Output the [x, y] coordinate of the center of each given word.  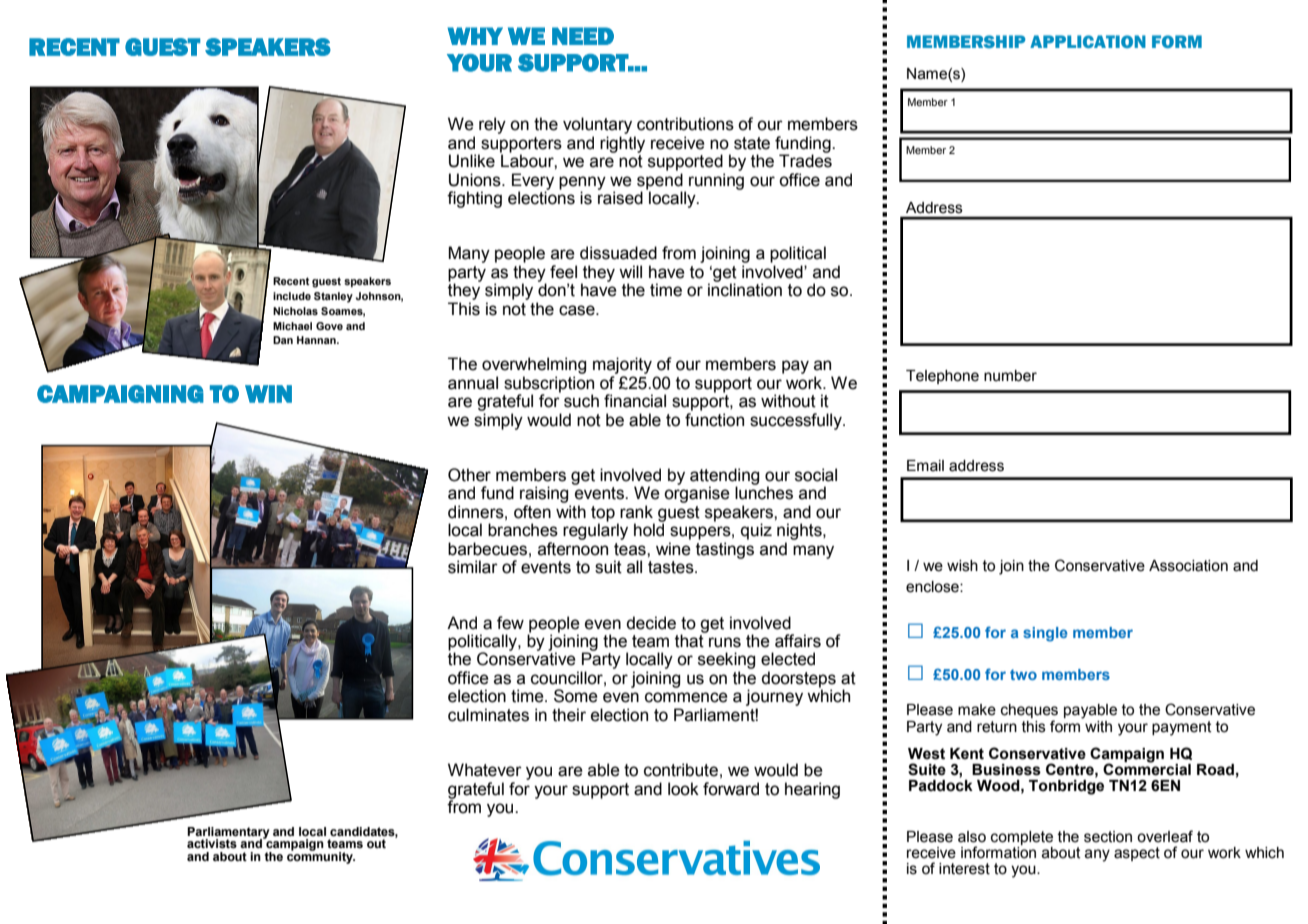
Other [469, 475]
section [1108, 837]
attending [724, 477]
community [321, 857]
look [683, 789]
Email [925, 466]
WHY [475, 36]
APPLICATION [1088, 41]
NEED [583, 36]
